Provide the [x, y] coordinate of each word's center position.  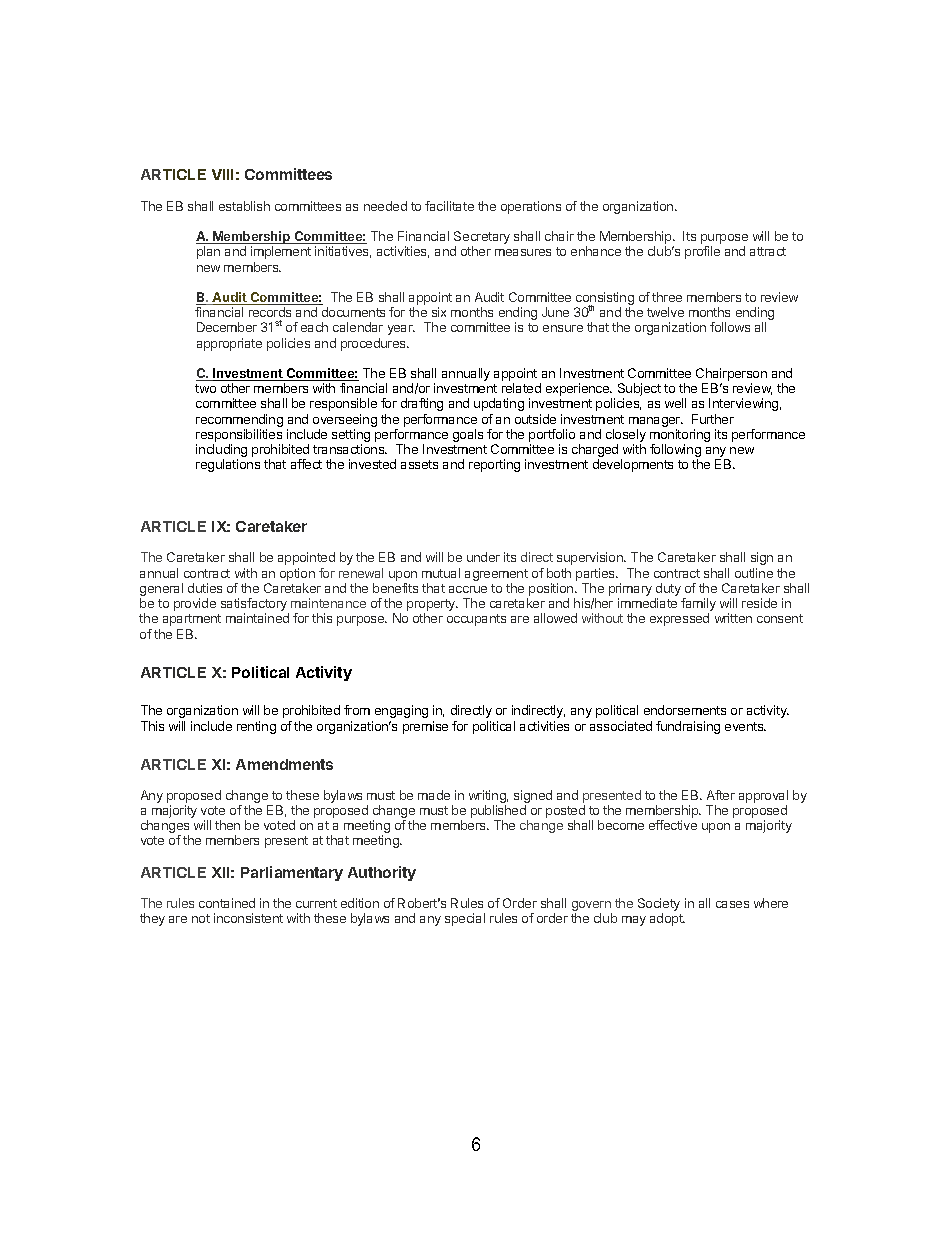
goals [468, 435]
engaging [401, 711]
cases [732, 904]
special [465, 919]
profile [702, 252]
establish [244, 206]
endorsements [685, 710]
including [221, 452]
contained [227, 903]
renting [256, 727]
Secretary [482, 239]
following [675, 452]
